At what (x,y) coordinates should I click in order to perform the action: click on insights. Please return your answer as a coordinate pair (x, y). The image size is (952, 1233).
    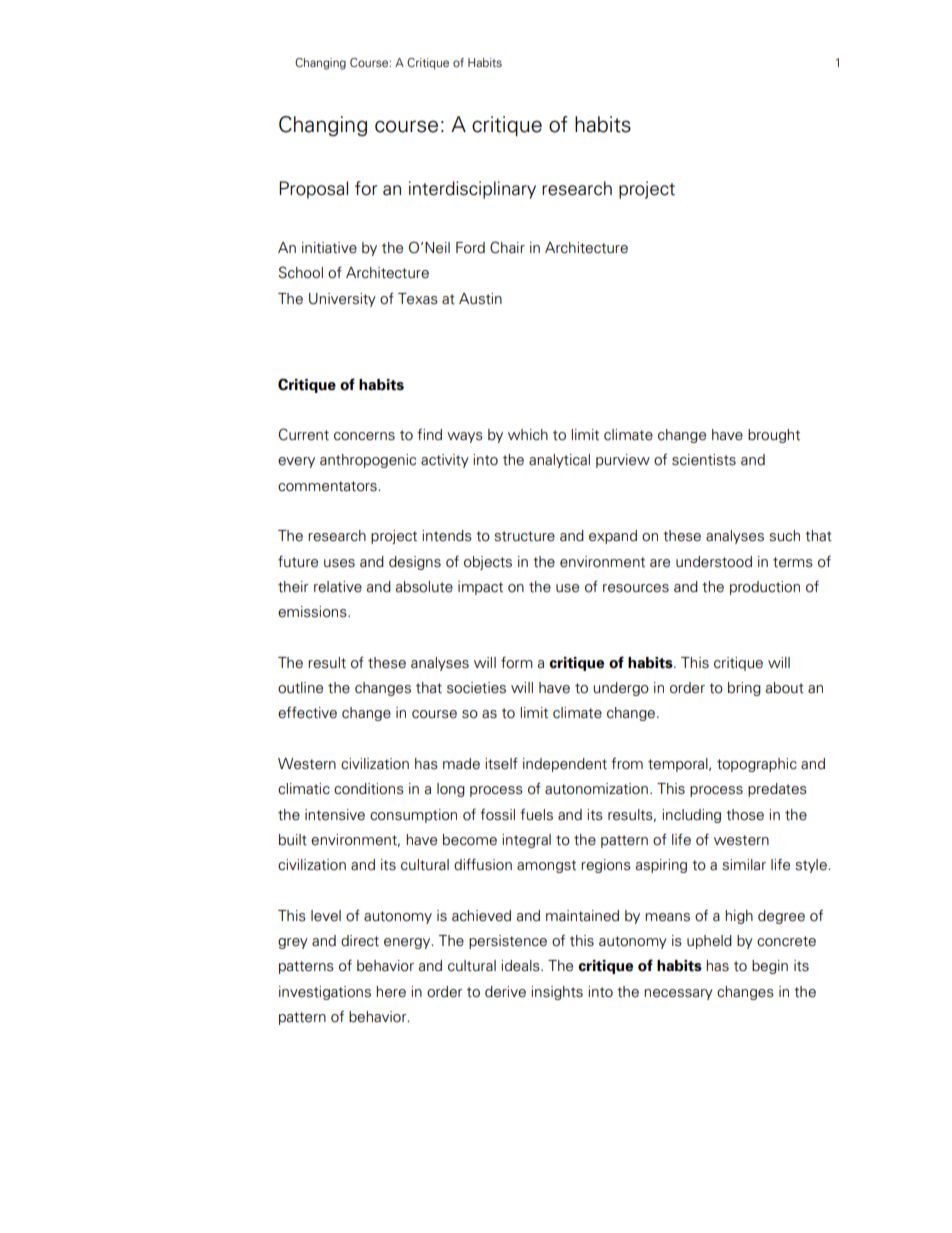
    Looking at the image, I should click on (557, 993).
